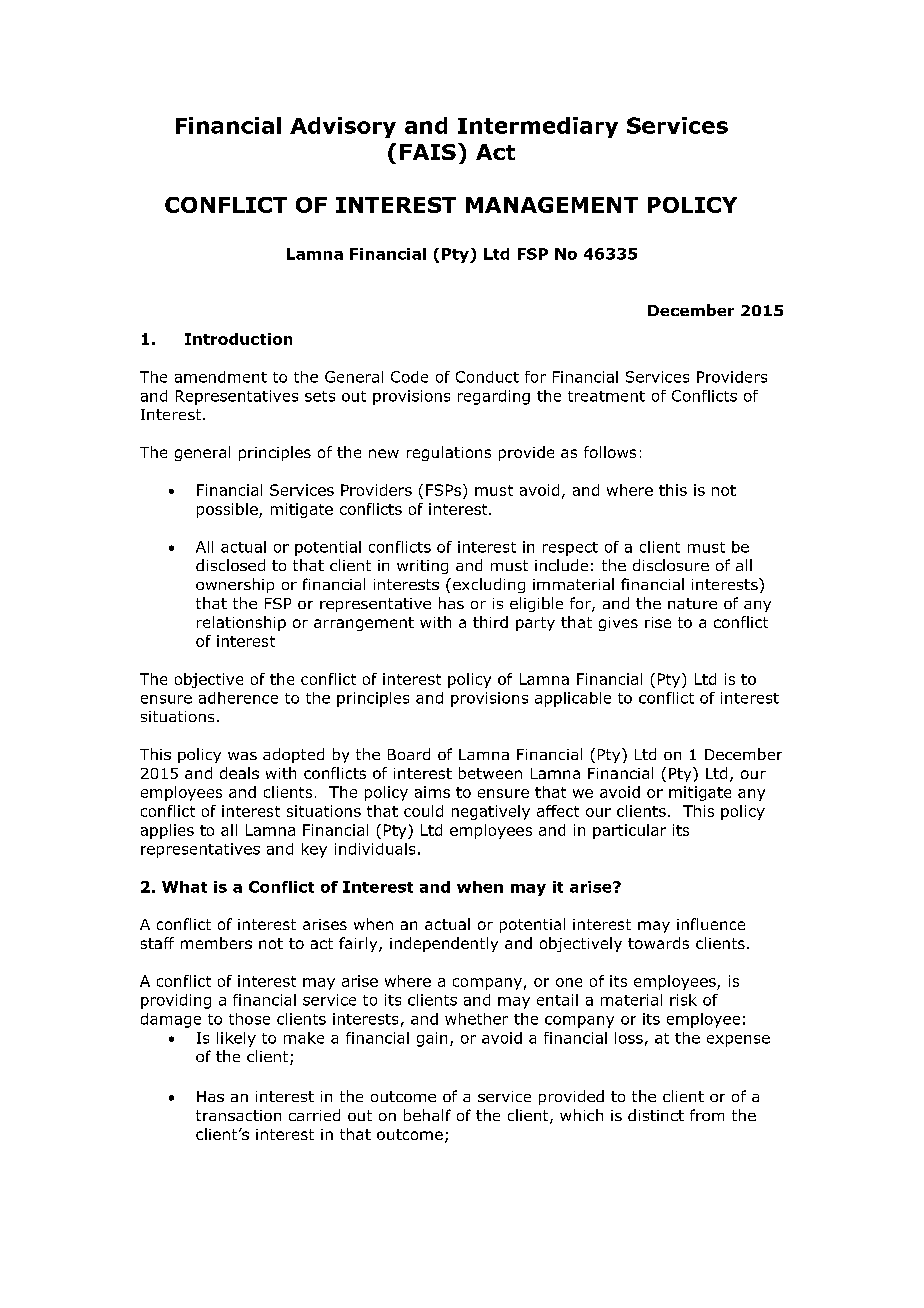 Image resolution: width=924 pixels, height=1308 pixels. Describe the element at coordinates (552, 205) in the document. I see `MANAGEMENT` at that location.
